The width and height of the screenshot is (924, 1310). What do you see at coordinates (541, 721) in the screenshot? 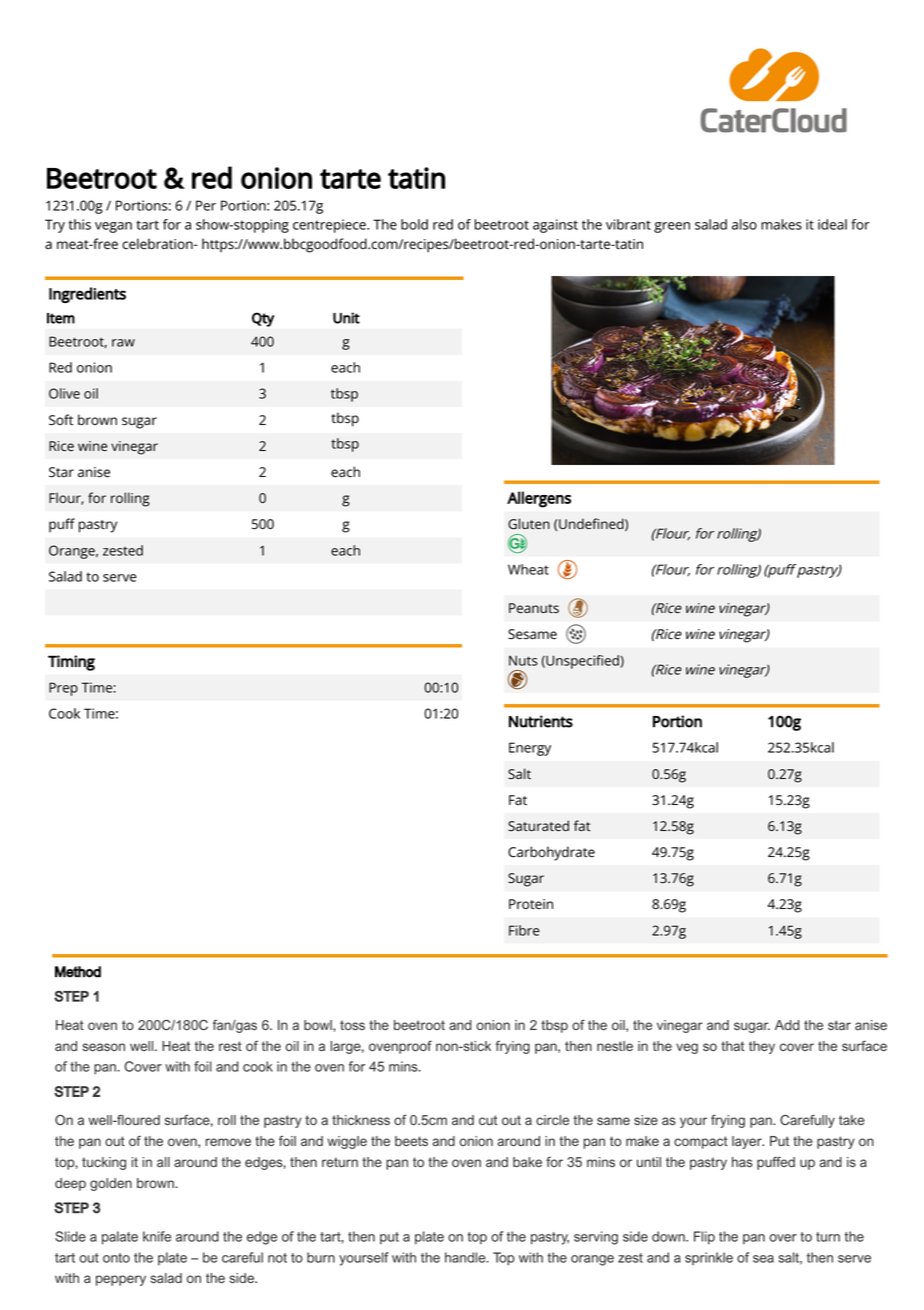
I see `Nutrients` at bounding box center [541, 721].
